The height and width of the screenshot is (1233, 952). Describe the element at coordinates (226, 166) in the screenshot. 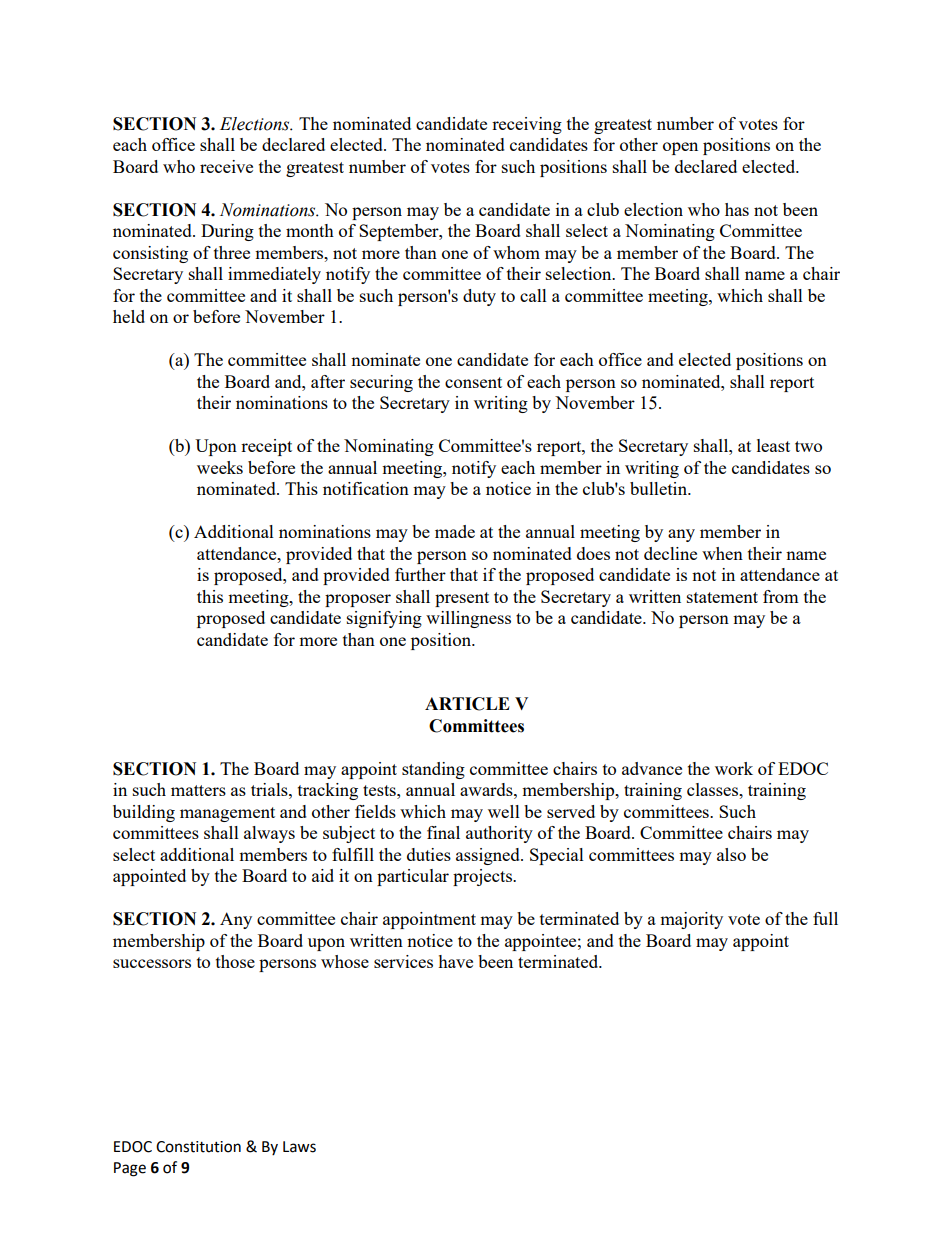

I see `receive` at that location.
